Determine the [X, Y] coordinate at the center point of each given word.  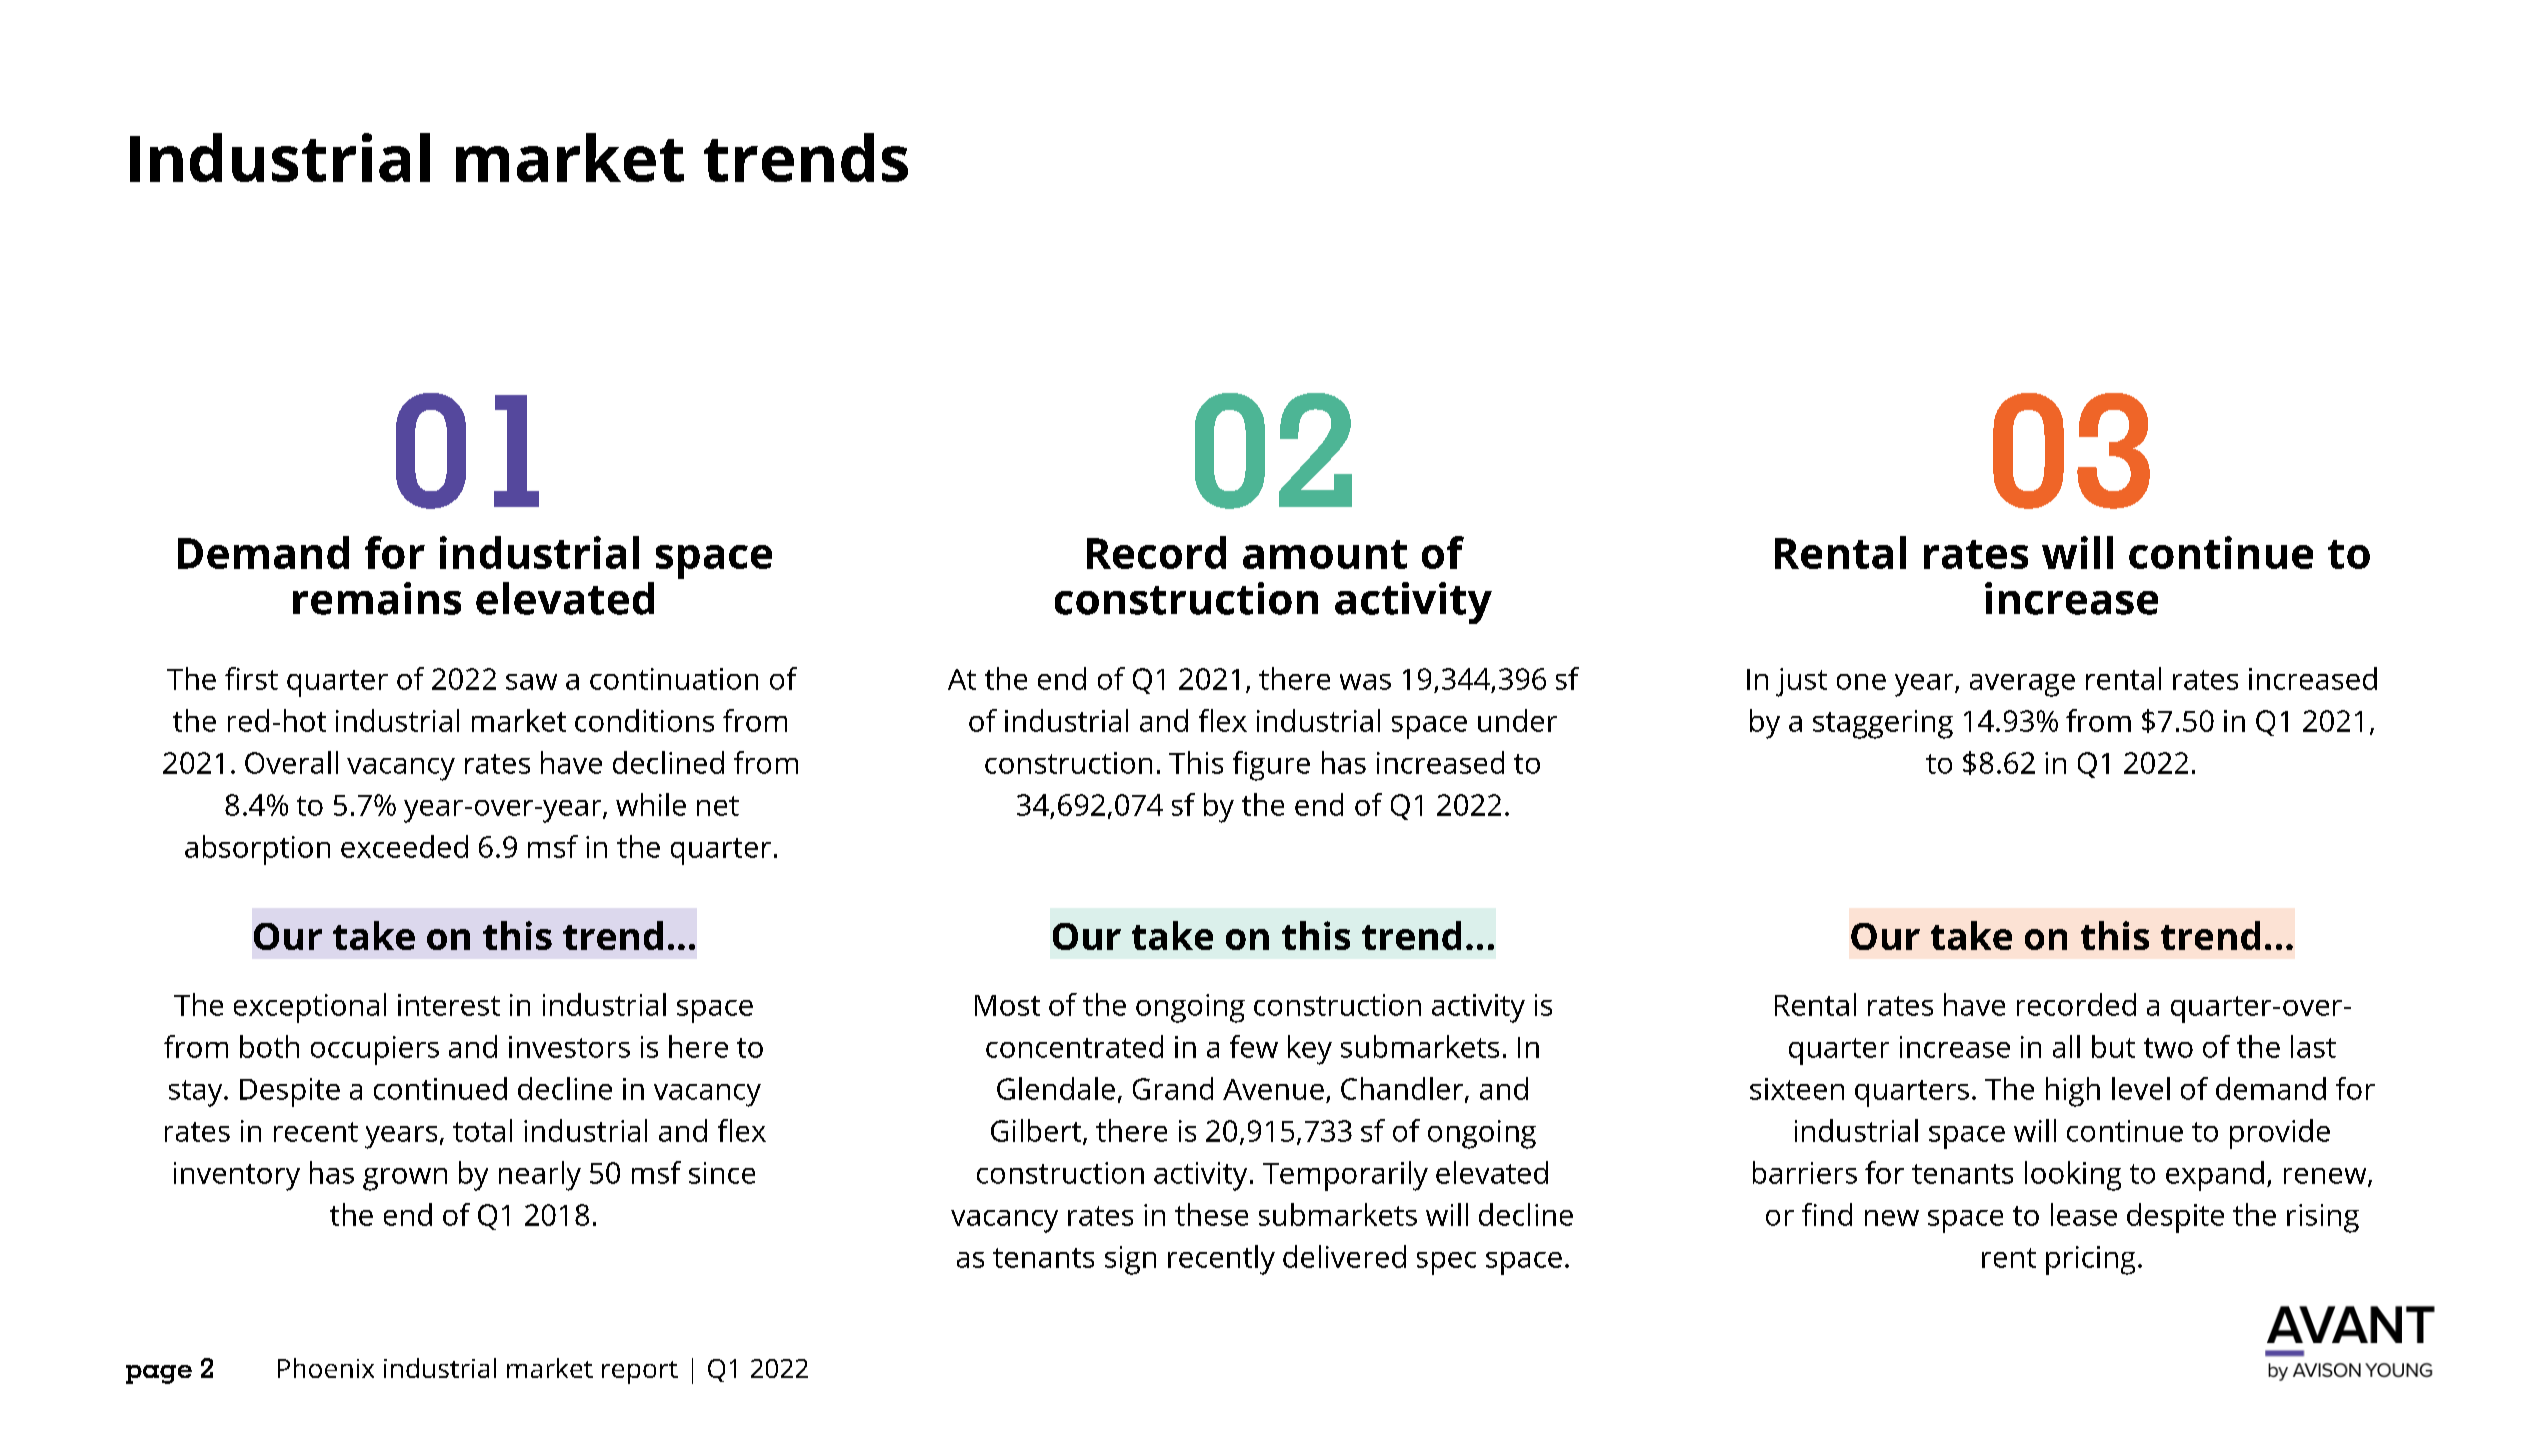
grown [405, 1179]
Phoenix [326, 1368]
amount [1325, 554]
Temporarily [1345, 1176]
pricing [2090, 1260]
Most [1007, 1005]
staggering [1883, 724]
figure [1271, 766]
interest [449, 1005]
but [2113, 1046]
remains [377, 598]
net [718, 806]
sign [1130, 1260]
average [2022, 685]
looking [2073, 1176]
